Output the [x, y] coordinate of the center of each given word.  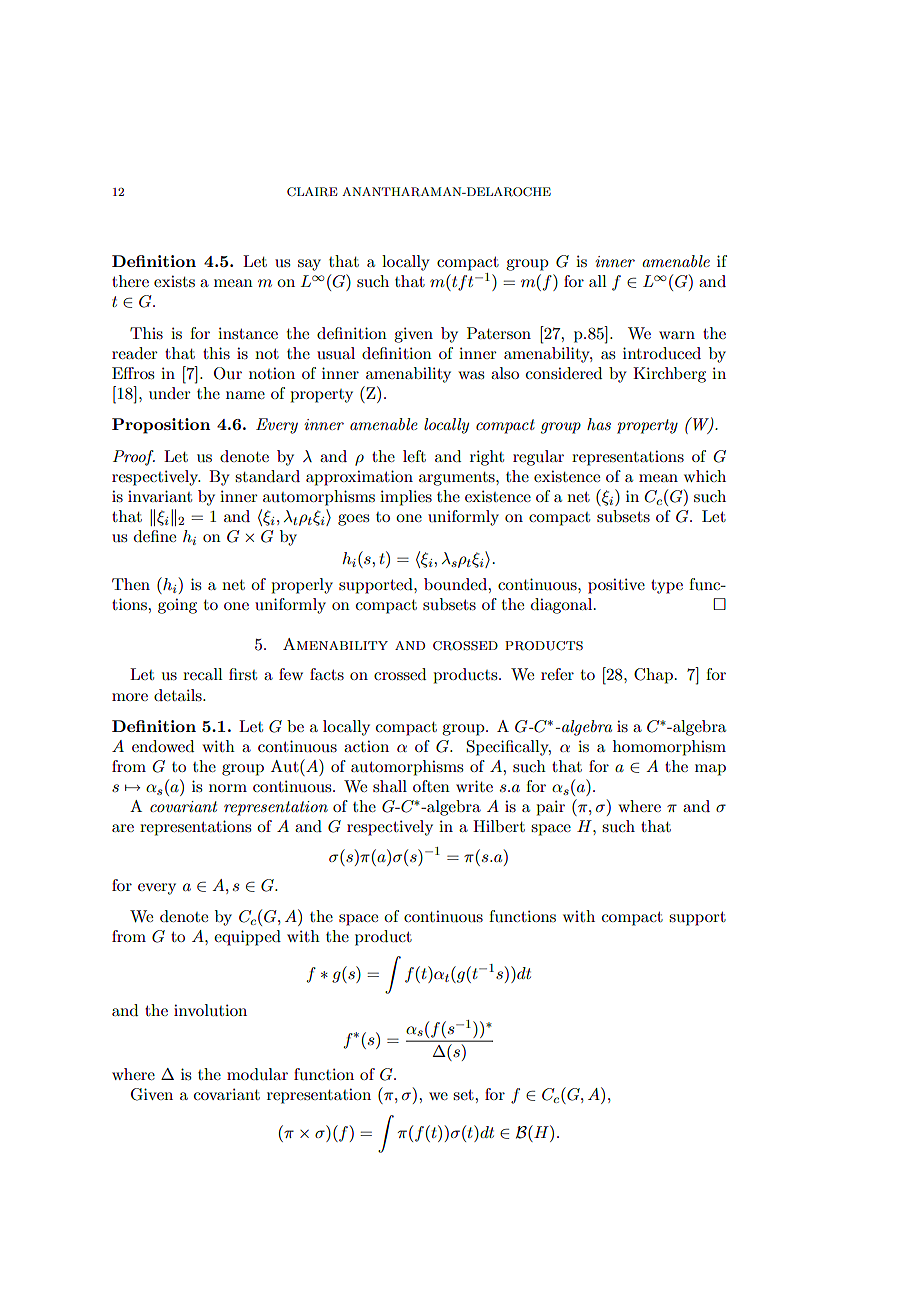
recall [203, 674]
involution [210, 1010]
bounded [456, 584]
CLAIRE [312, 192]
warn [677, 335]
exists [174, 281]
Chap [653, 676]
